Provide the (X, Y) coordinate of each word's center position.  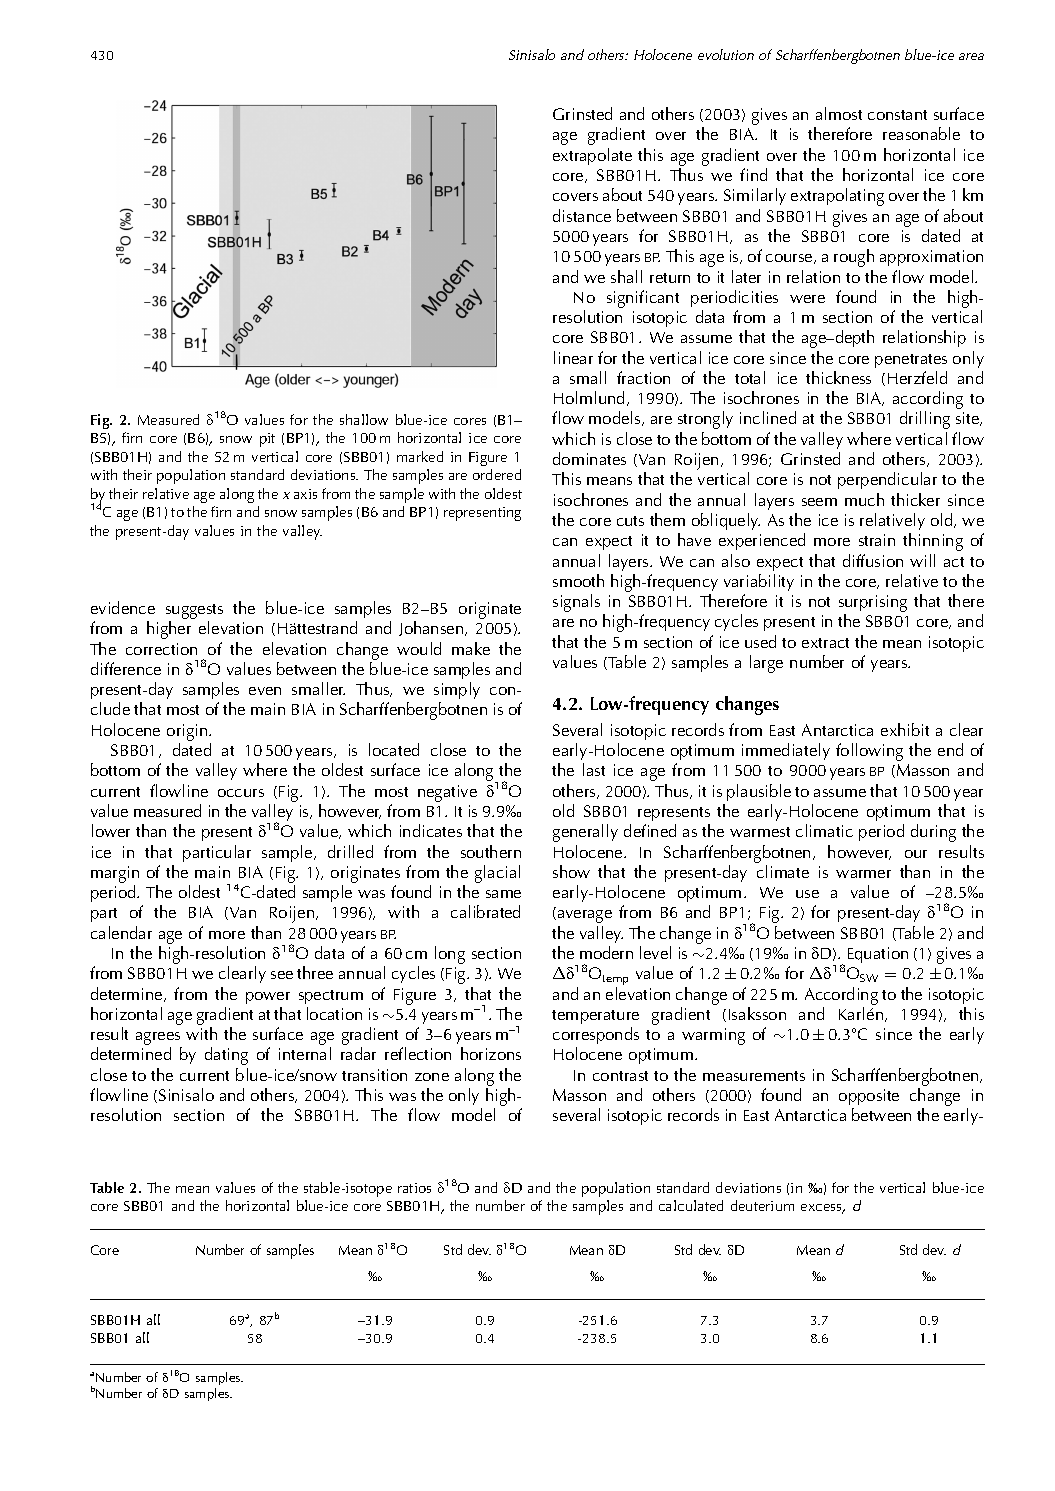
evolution (726, 54)
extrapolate (592, 156)
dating (226, 1056)
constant (897, 115)
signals (576, 603)
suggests (194, 613)
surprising (873, 605)
